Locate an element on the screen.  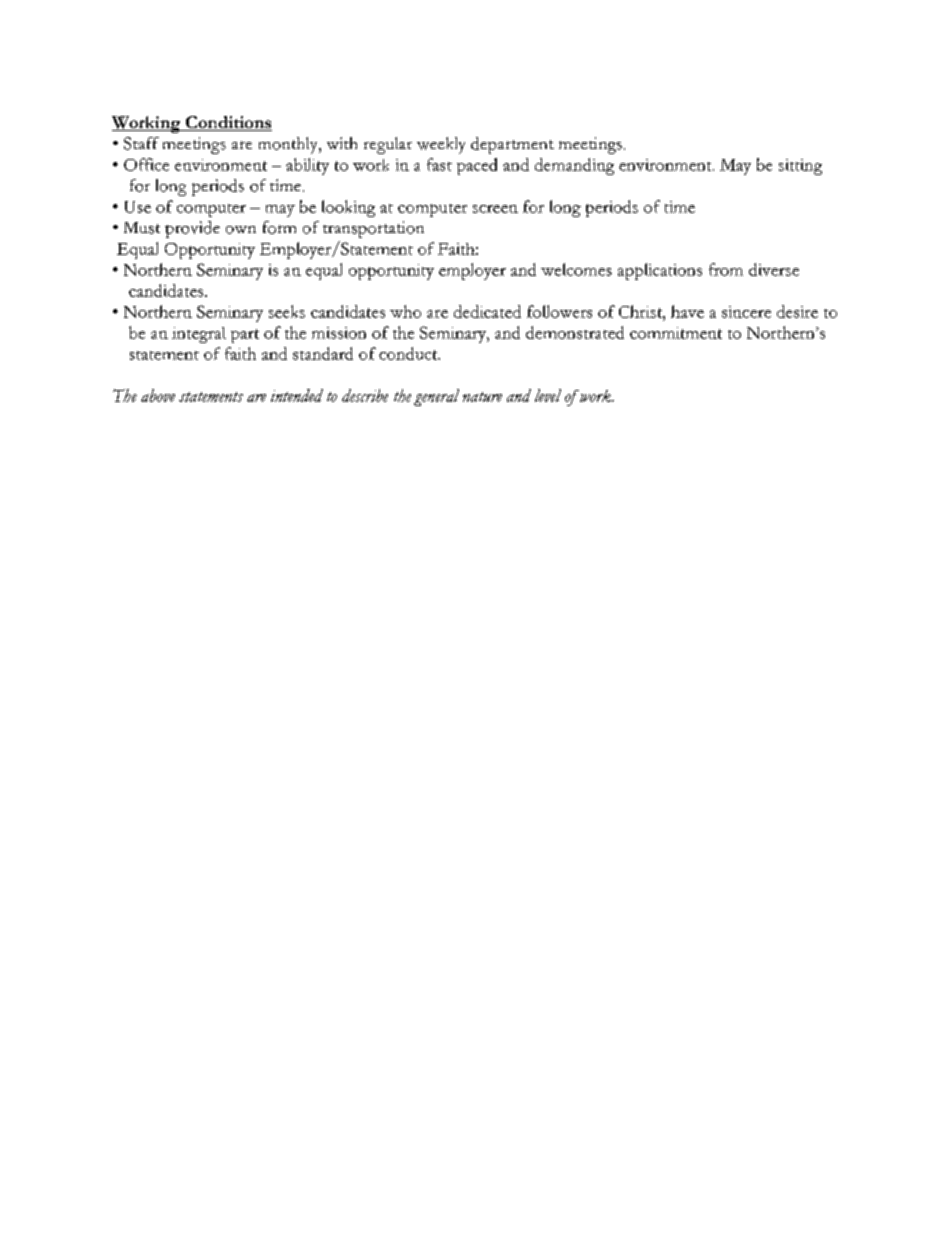
sitting is located at coordinates (800, 167).
